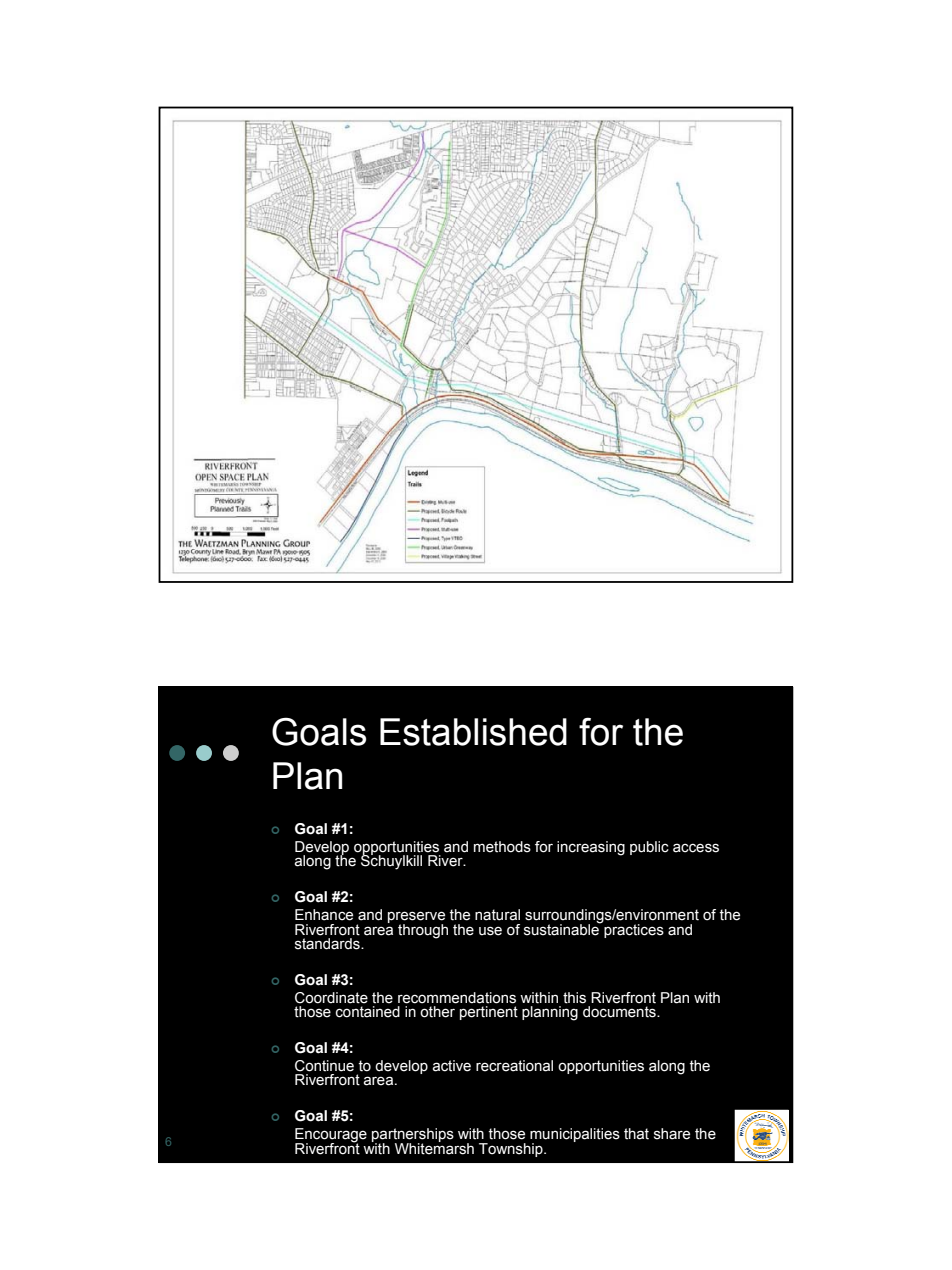 This image has width=952, height=1270. Describe the element at coordinates (502, 847) in the image. I see `methods` at that location.
